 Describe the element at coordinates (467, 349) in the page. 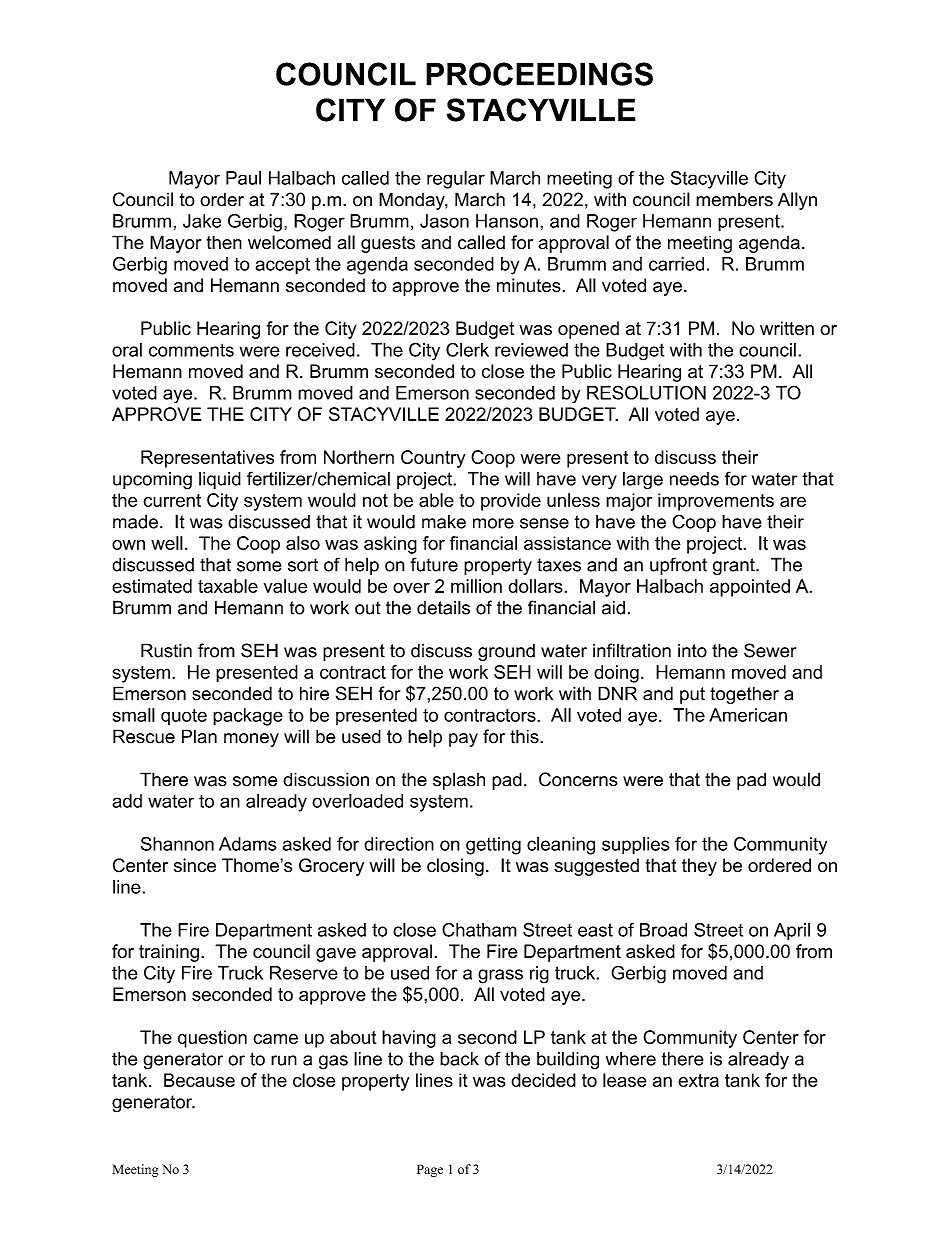

I see `Clerk` at that location.
